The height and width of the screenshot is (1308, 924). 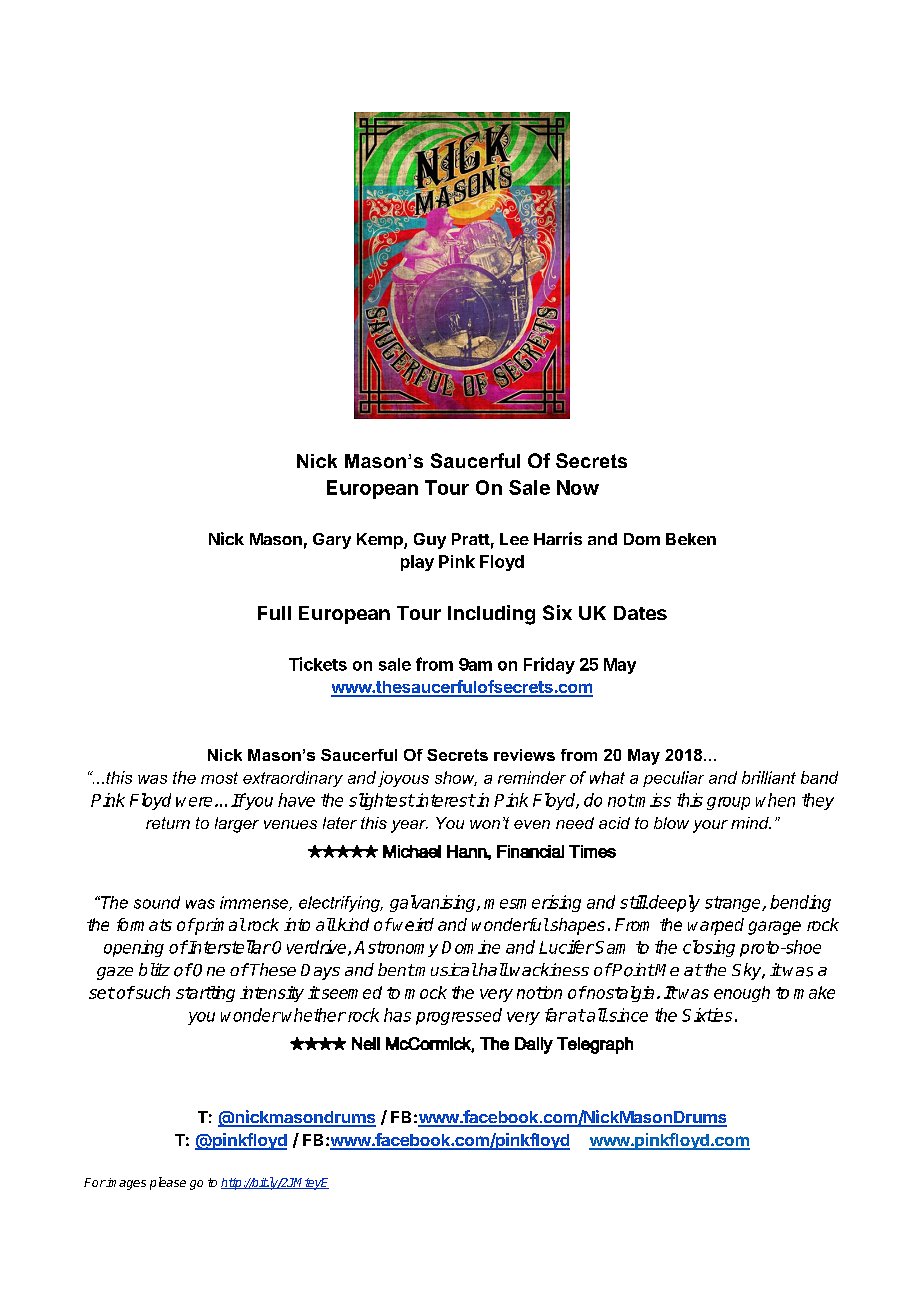 I want to click on Guy, so click(x=430, y=541).
